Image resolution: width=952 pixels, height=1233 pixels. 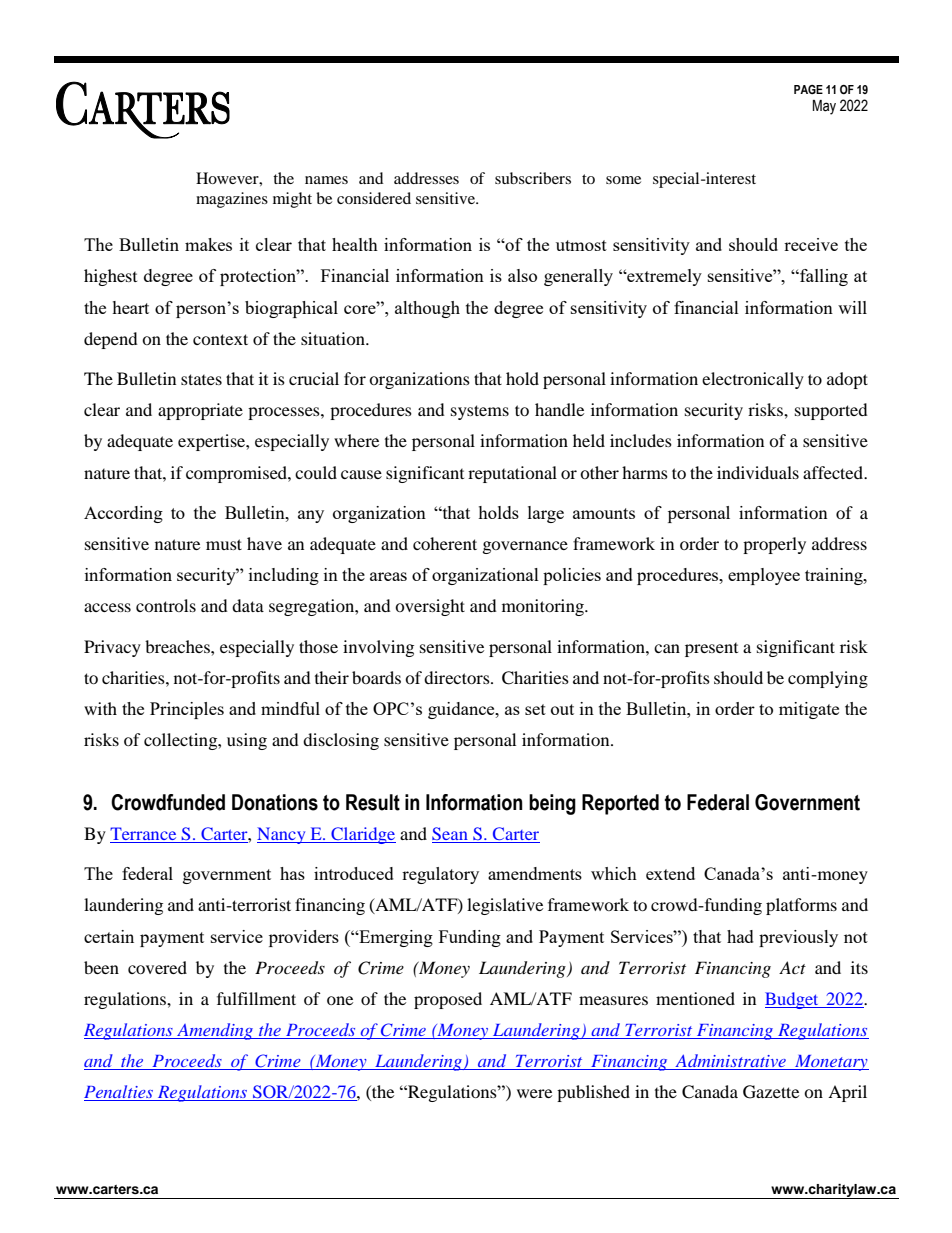 What do you see at coordinates (215, 1031) in the screenshot?
I see `Amending` at bounding box center [215, 1031].
